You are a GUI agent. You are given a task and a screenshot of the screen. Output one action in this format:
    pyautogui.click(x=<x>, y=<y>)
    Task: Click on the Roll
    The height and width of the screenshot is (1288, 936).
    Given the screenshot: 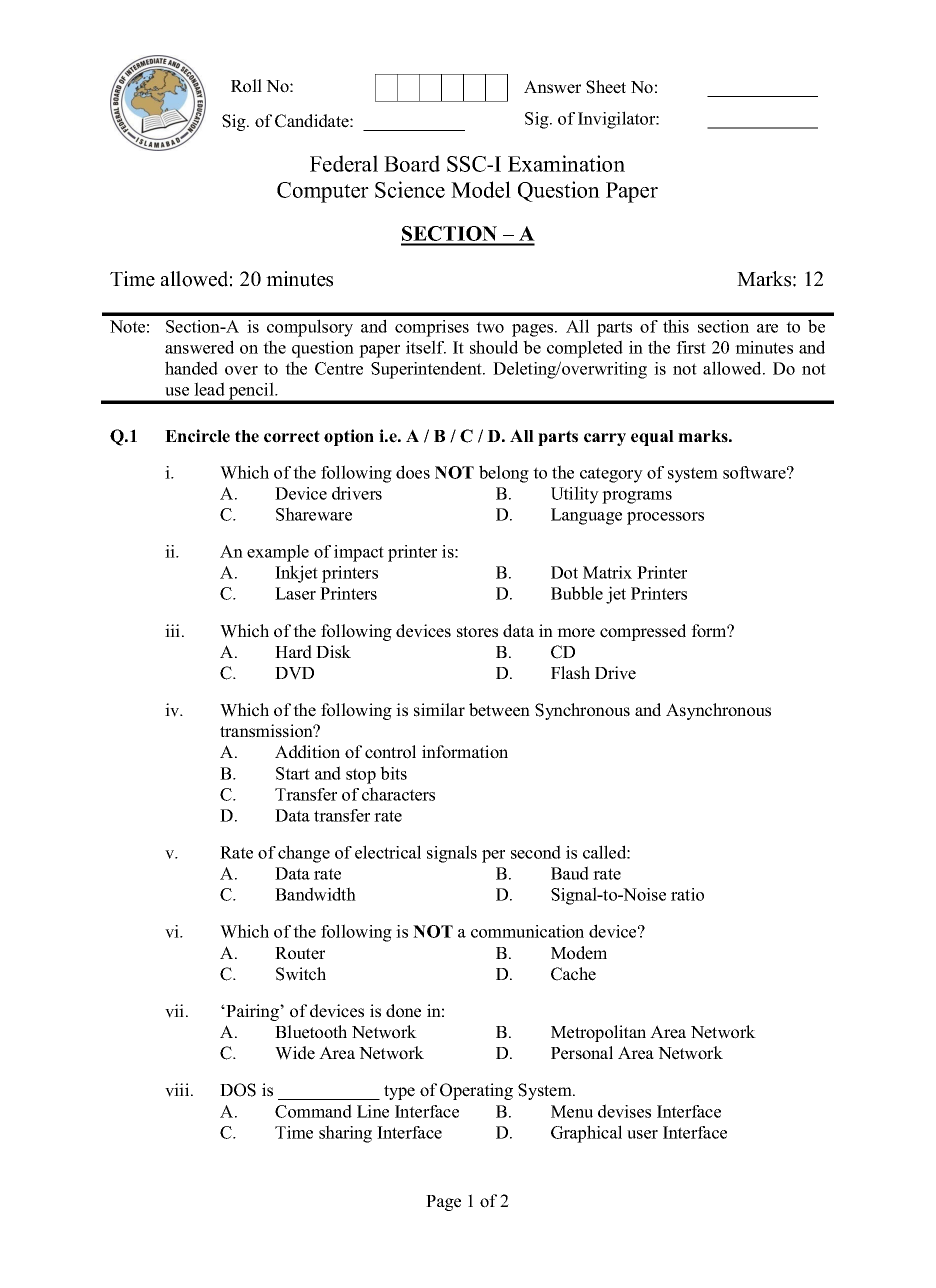 What is the action you would take?
    pyautogui.click(x=246, y=86)
